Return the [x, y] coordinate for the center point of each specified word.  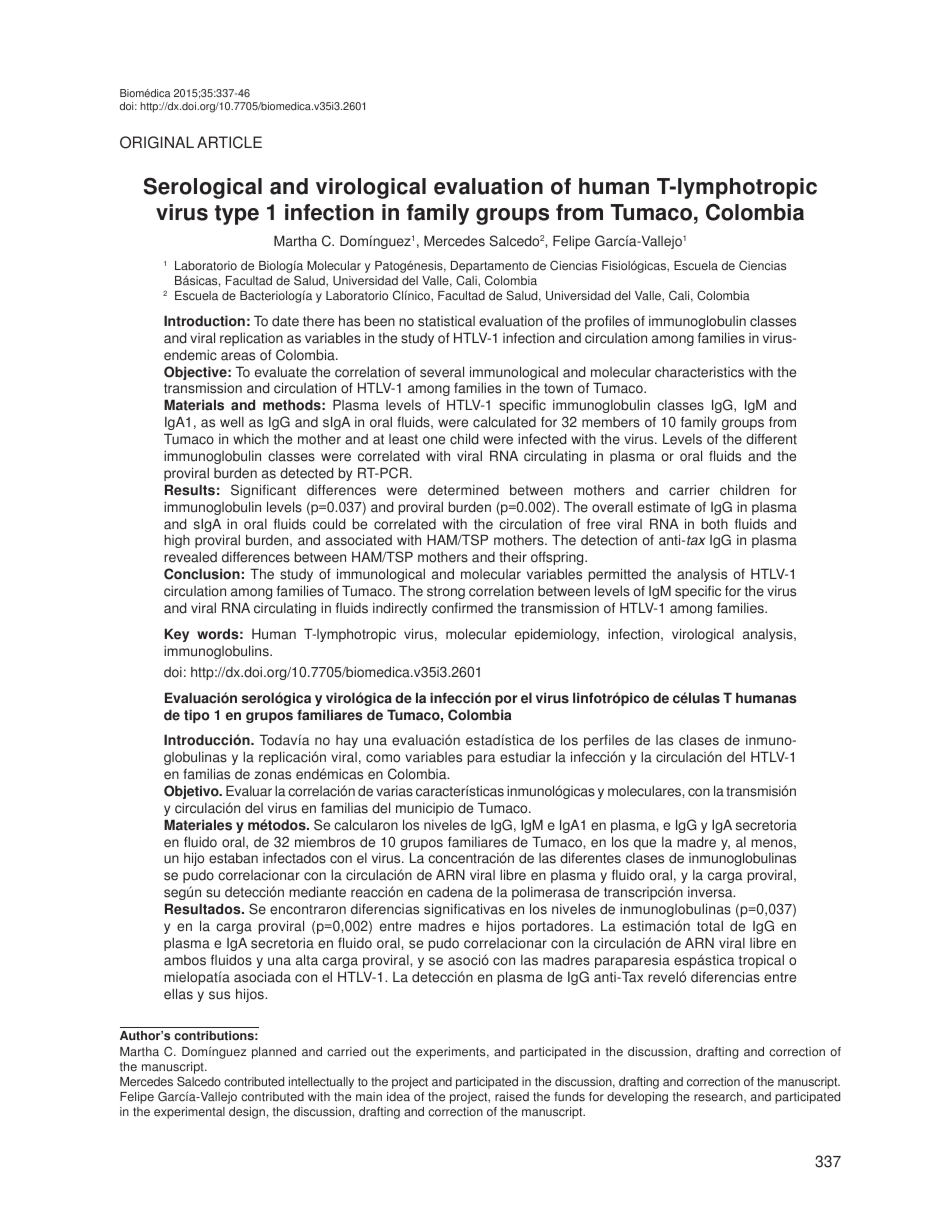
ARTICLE [229, 142]
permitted [617, 575]
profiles [607, 322]
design [247, 1113]
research [719, 1097]
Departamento [490, 268]
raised [512, 1097]
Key [177, 635]
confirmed [462, 608]
